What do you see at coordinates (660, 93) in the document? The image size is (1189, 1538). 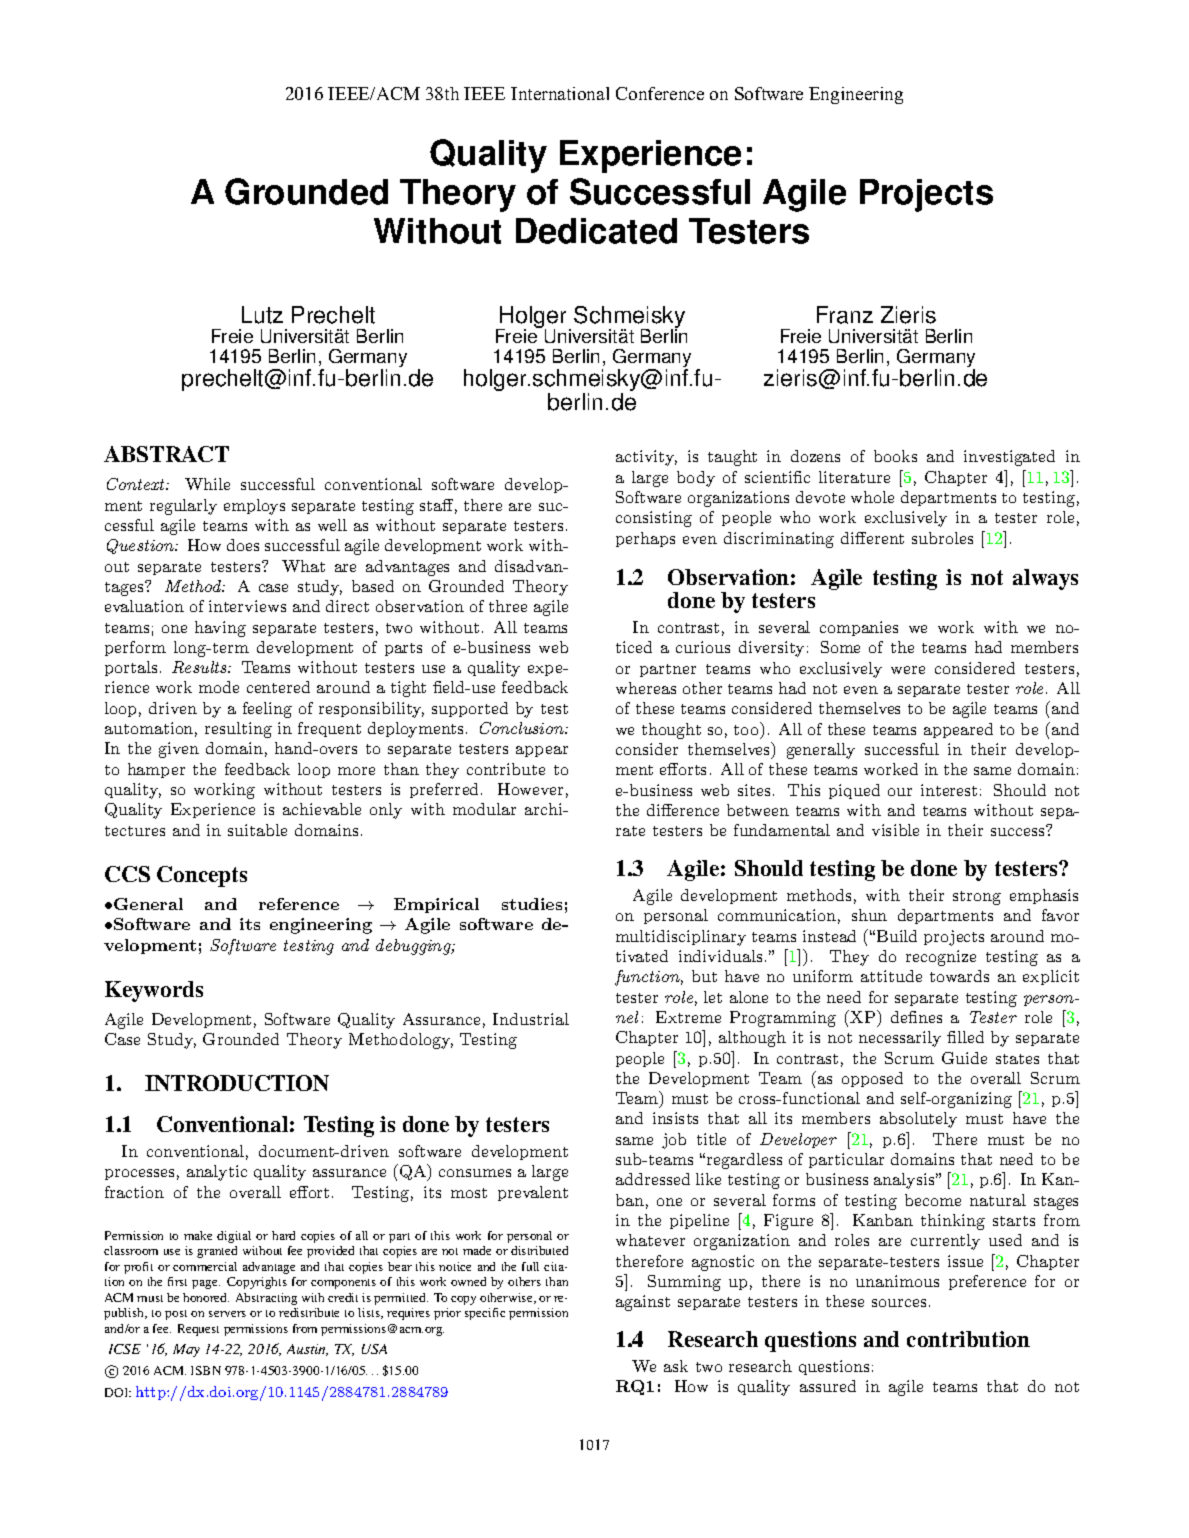 I see `Conference` at bounding box center [660, 93].
